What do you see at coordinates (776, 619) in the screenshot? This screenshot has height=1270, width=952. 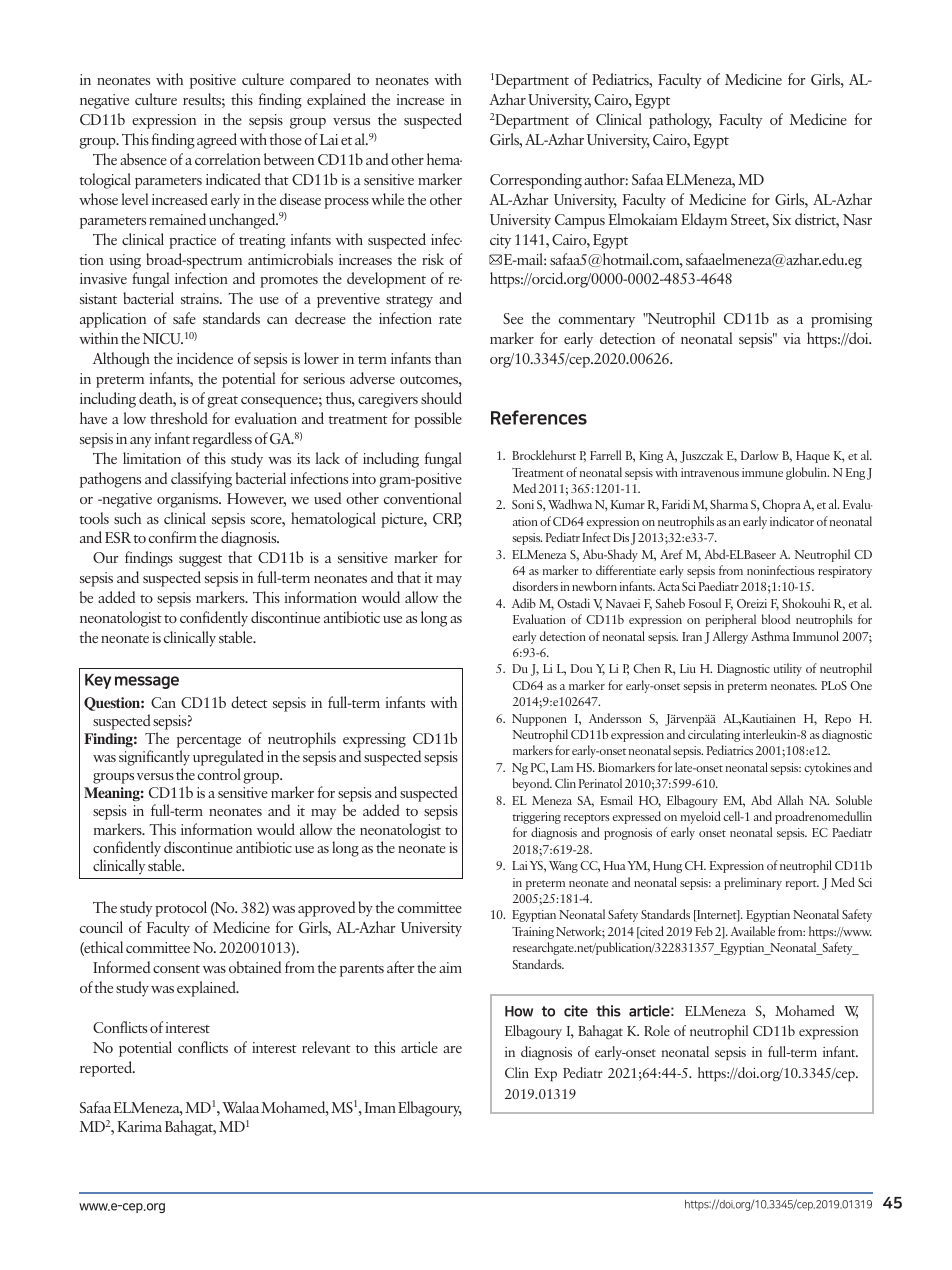 I see `blood` at bounding box center [776, 619].
